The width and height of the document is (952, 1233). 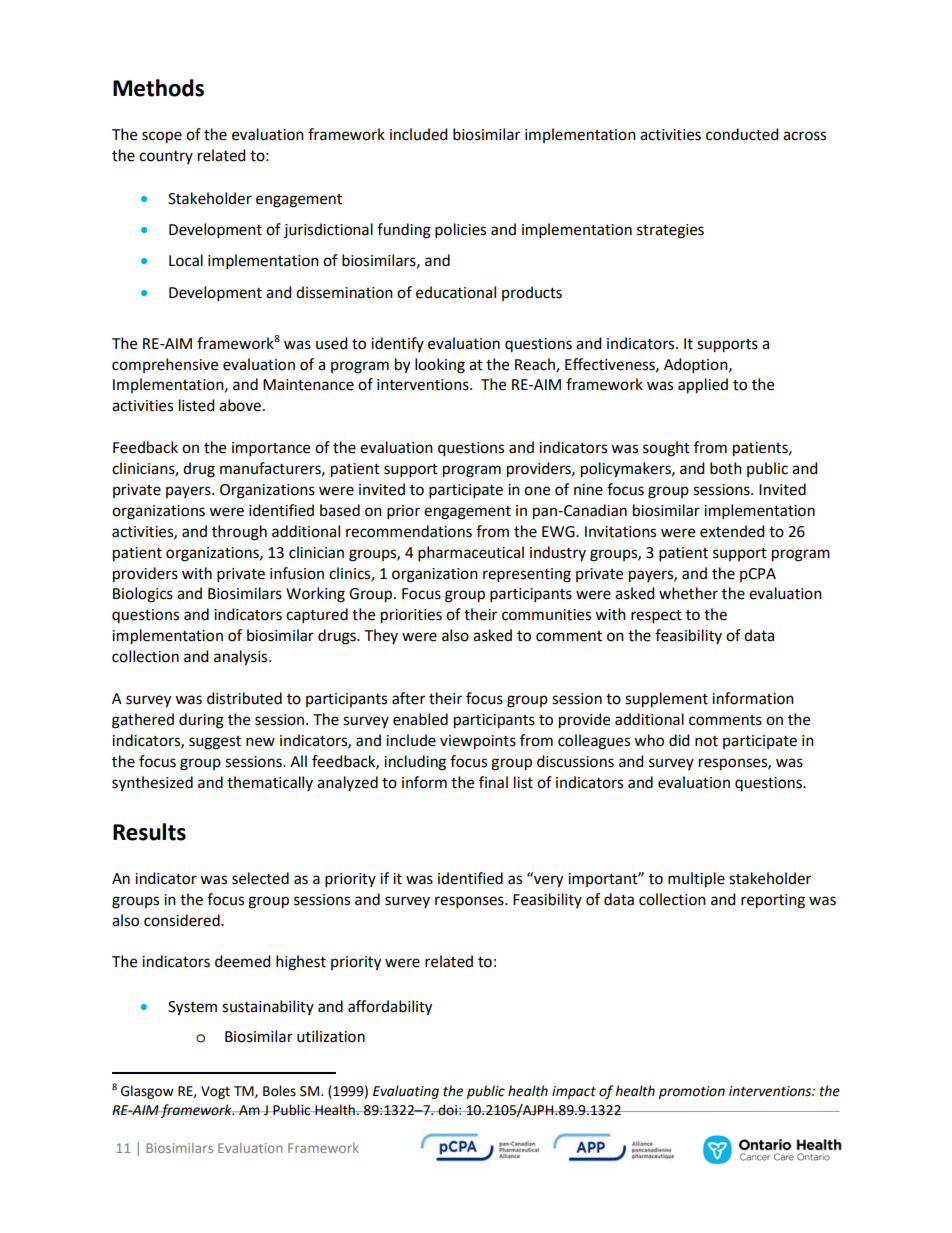 I want to click on multiple, so click(x=696, y=880).
